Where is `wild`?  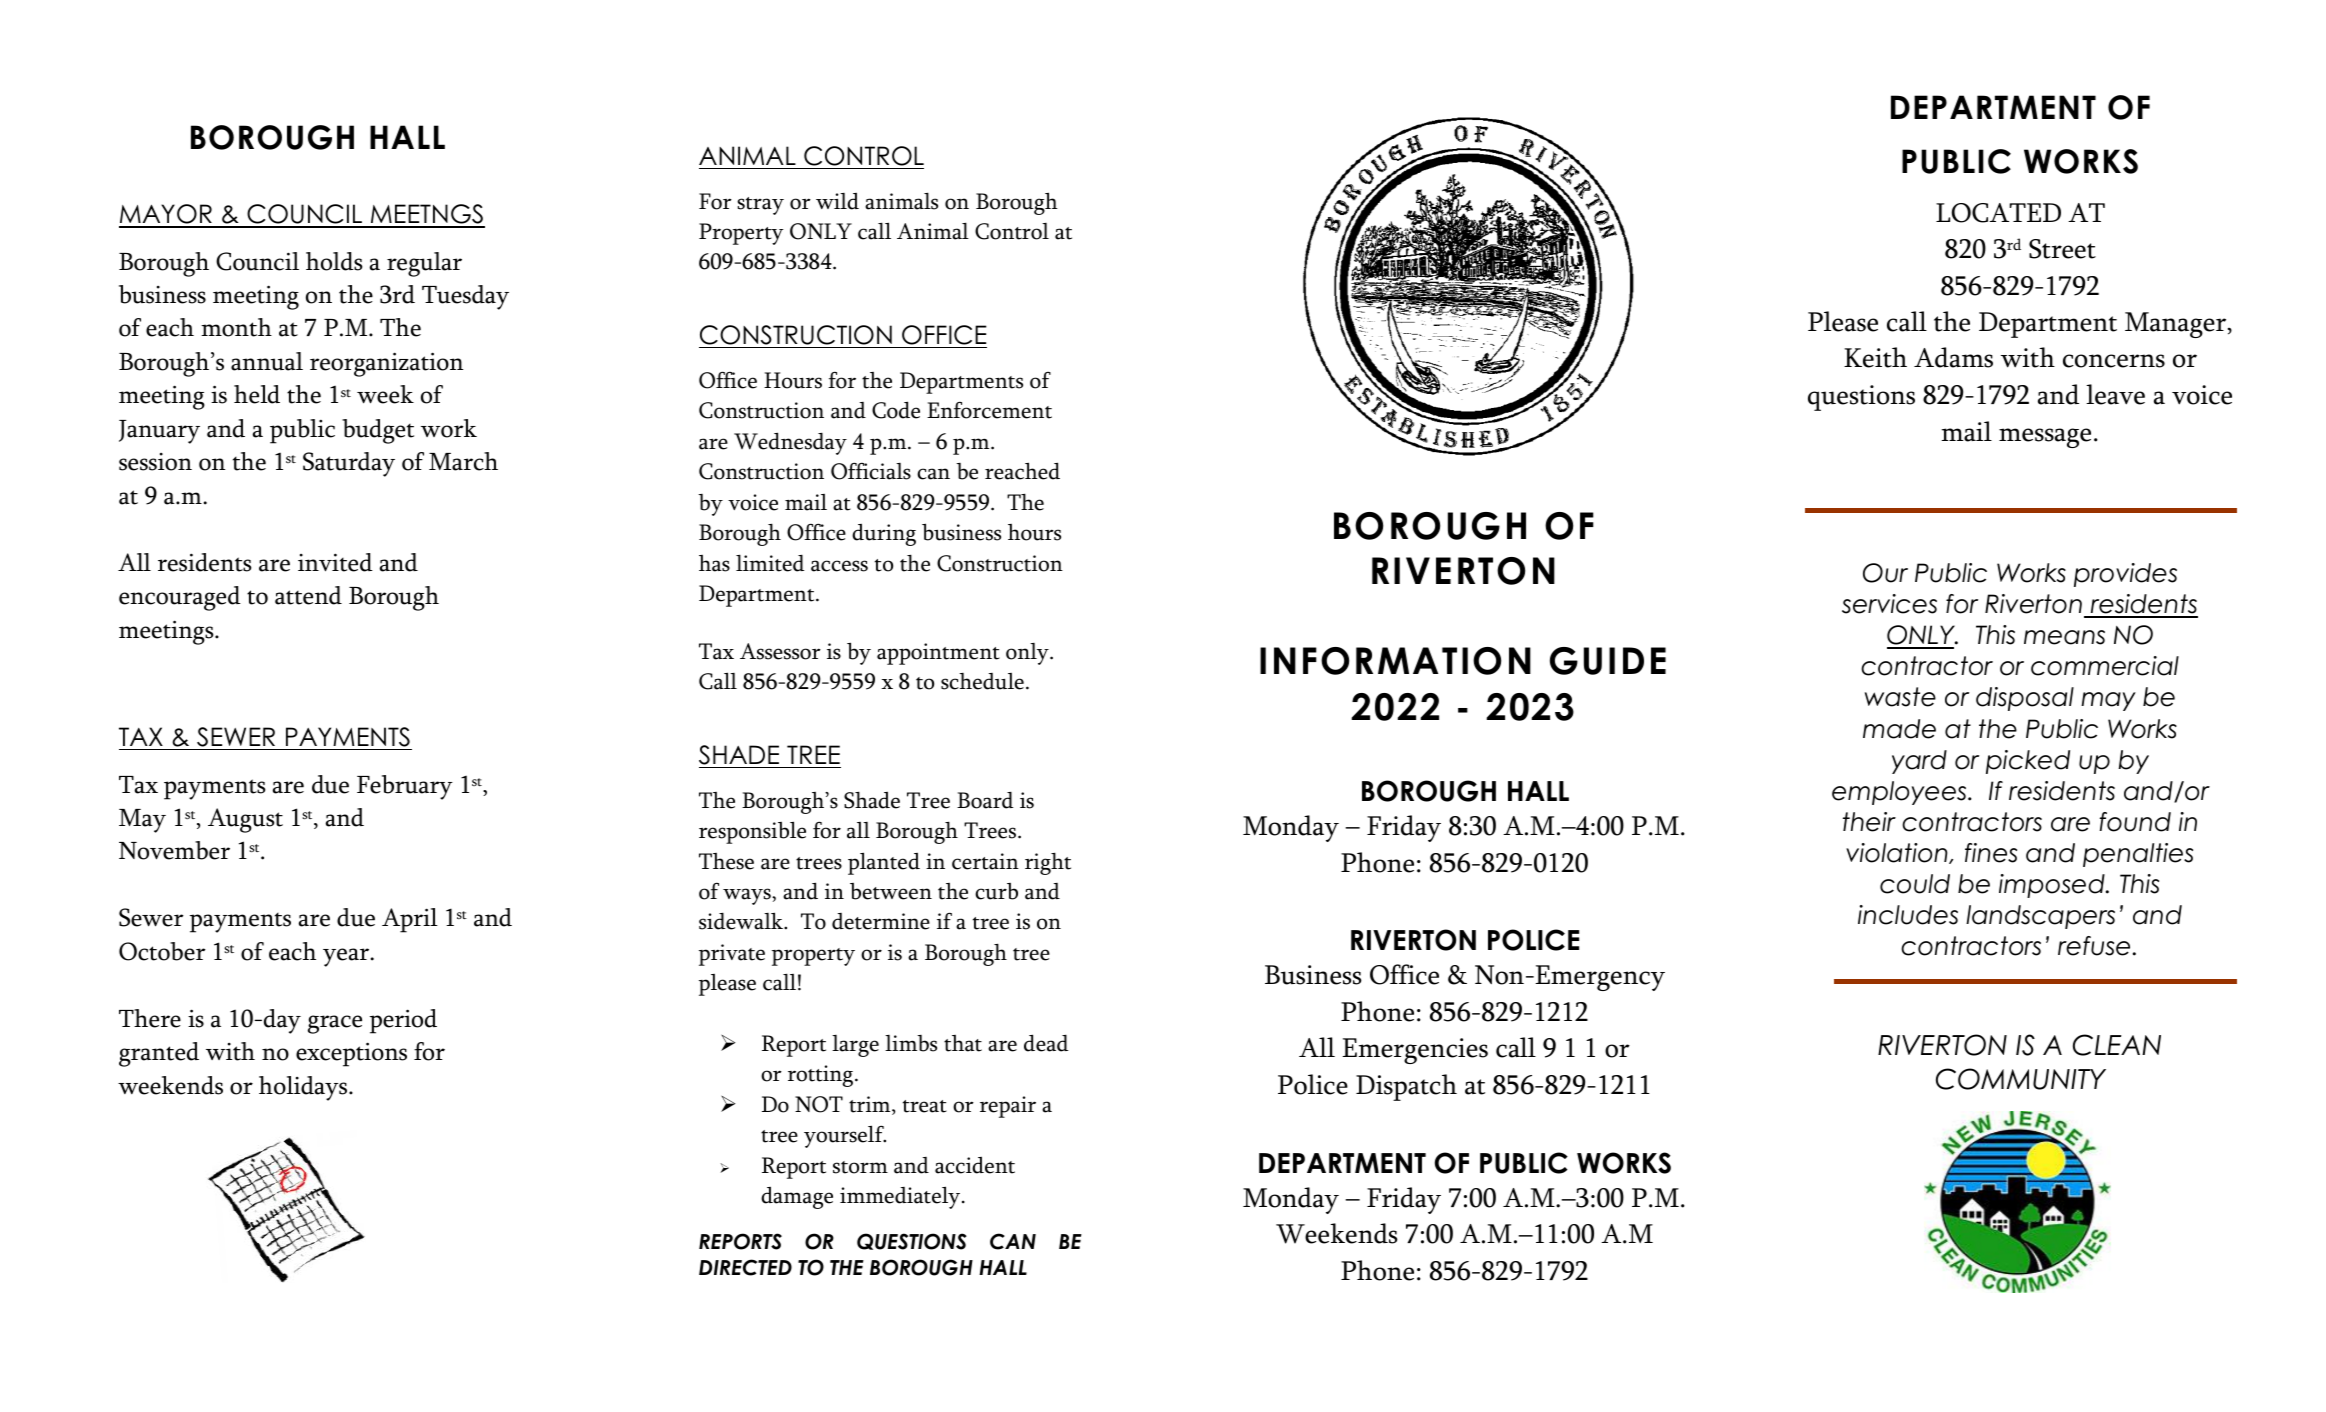 wild is located at coordinates (837, 201).
